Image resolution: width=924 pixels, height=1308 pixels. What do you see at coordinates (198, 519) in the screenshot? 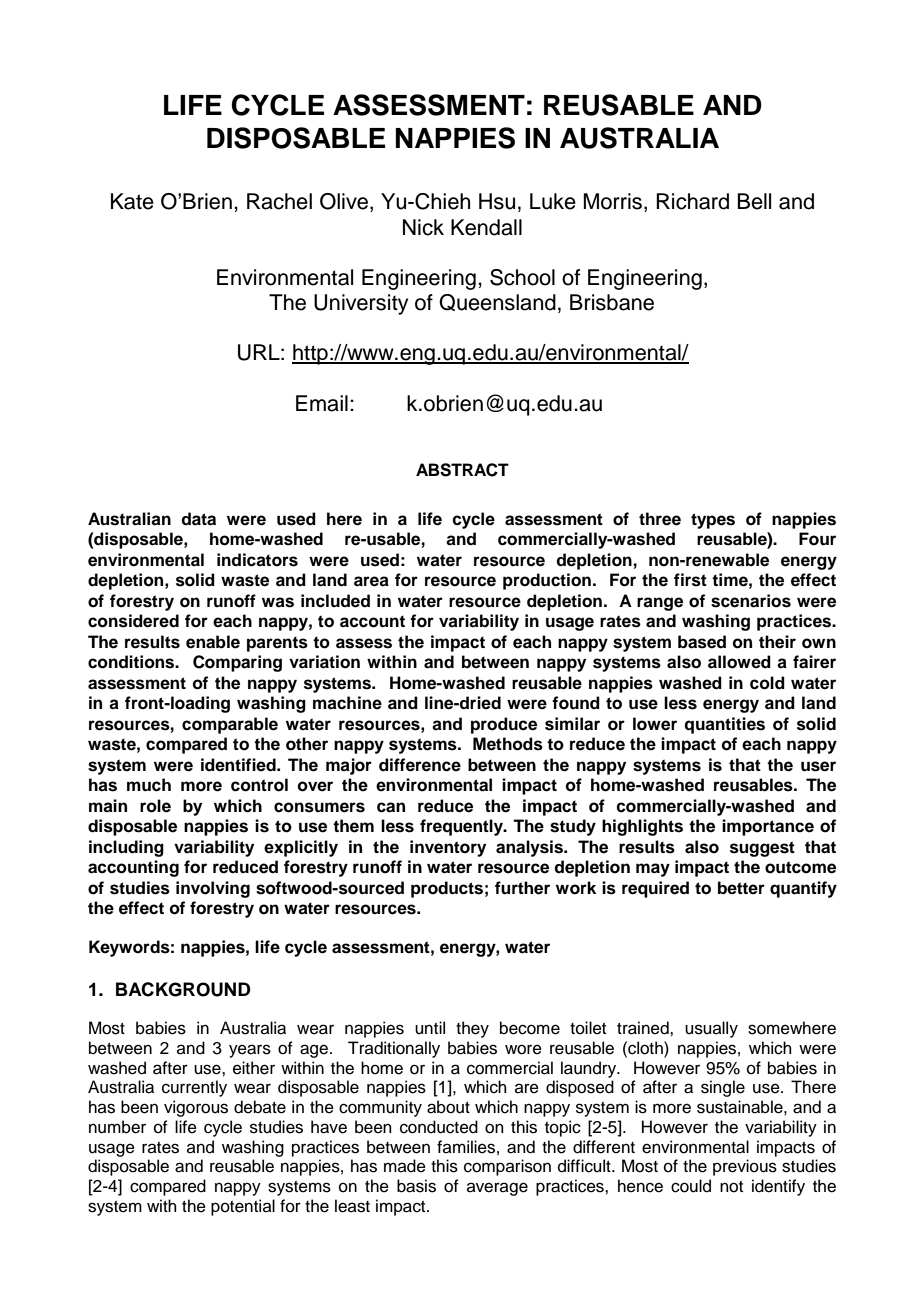
I see `data` at bounding box center [198, 519].
